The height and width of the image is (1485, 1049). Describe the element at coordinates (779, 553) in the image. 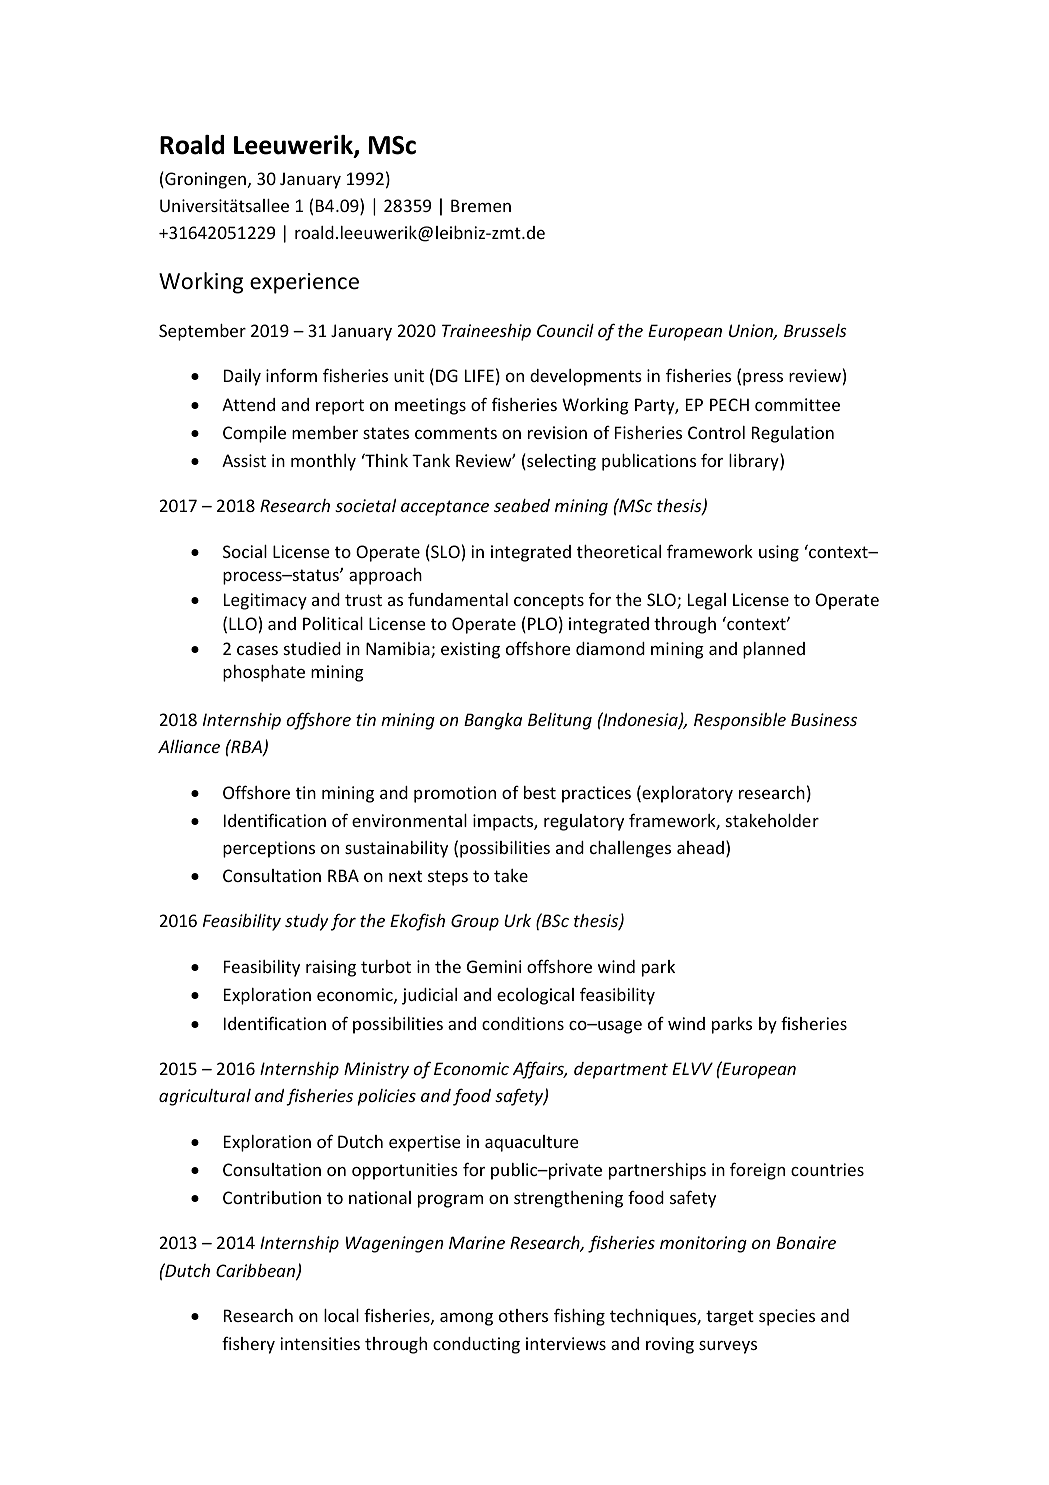

I see `using` at that location.
